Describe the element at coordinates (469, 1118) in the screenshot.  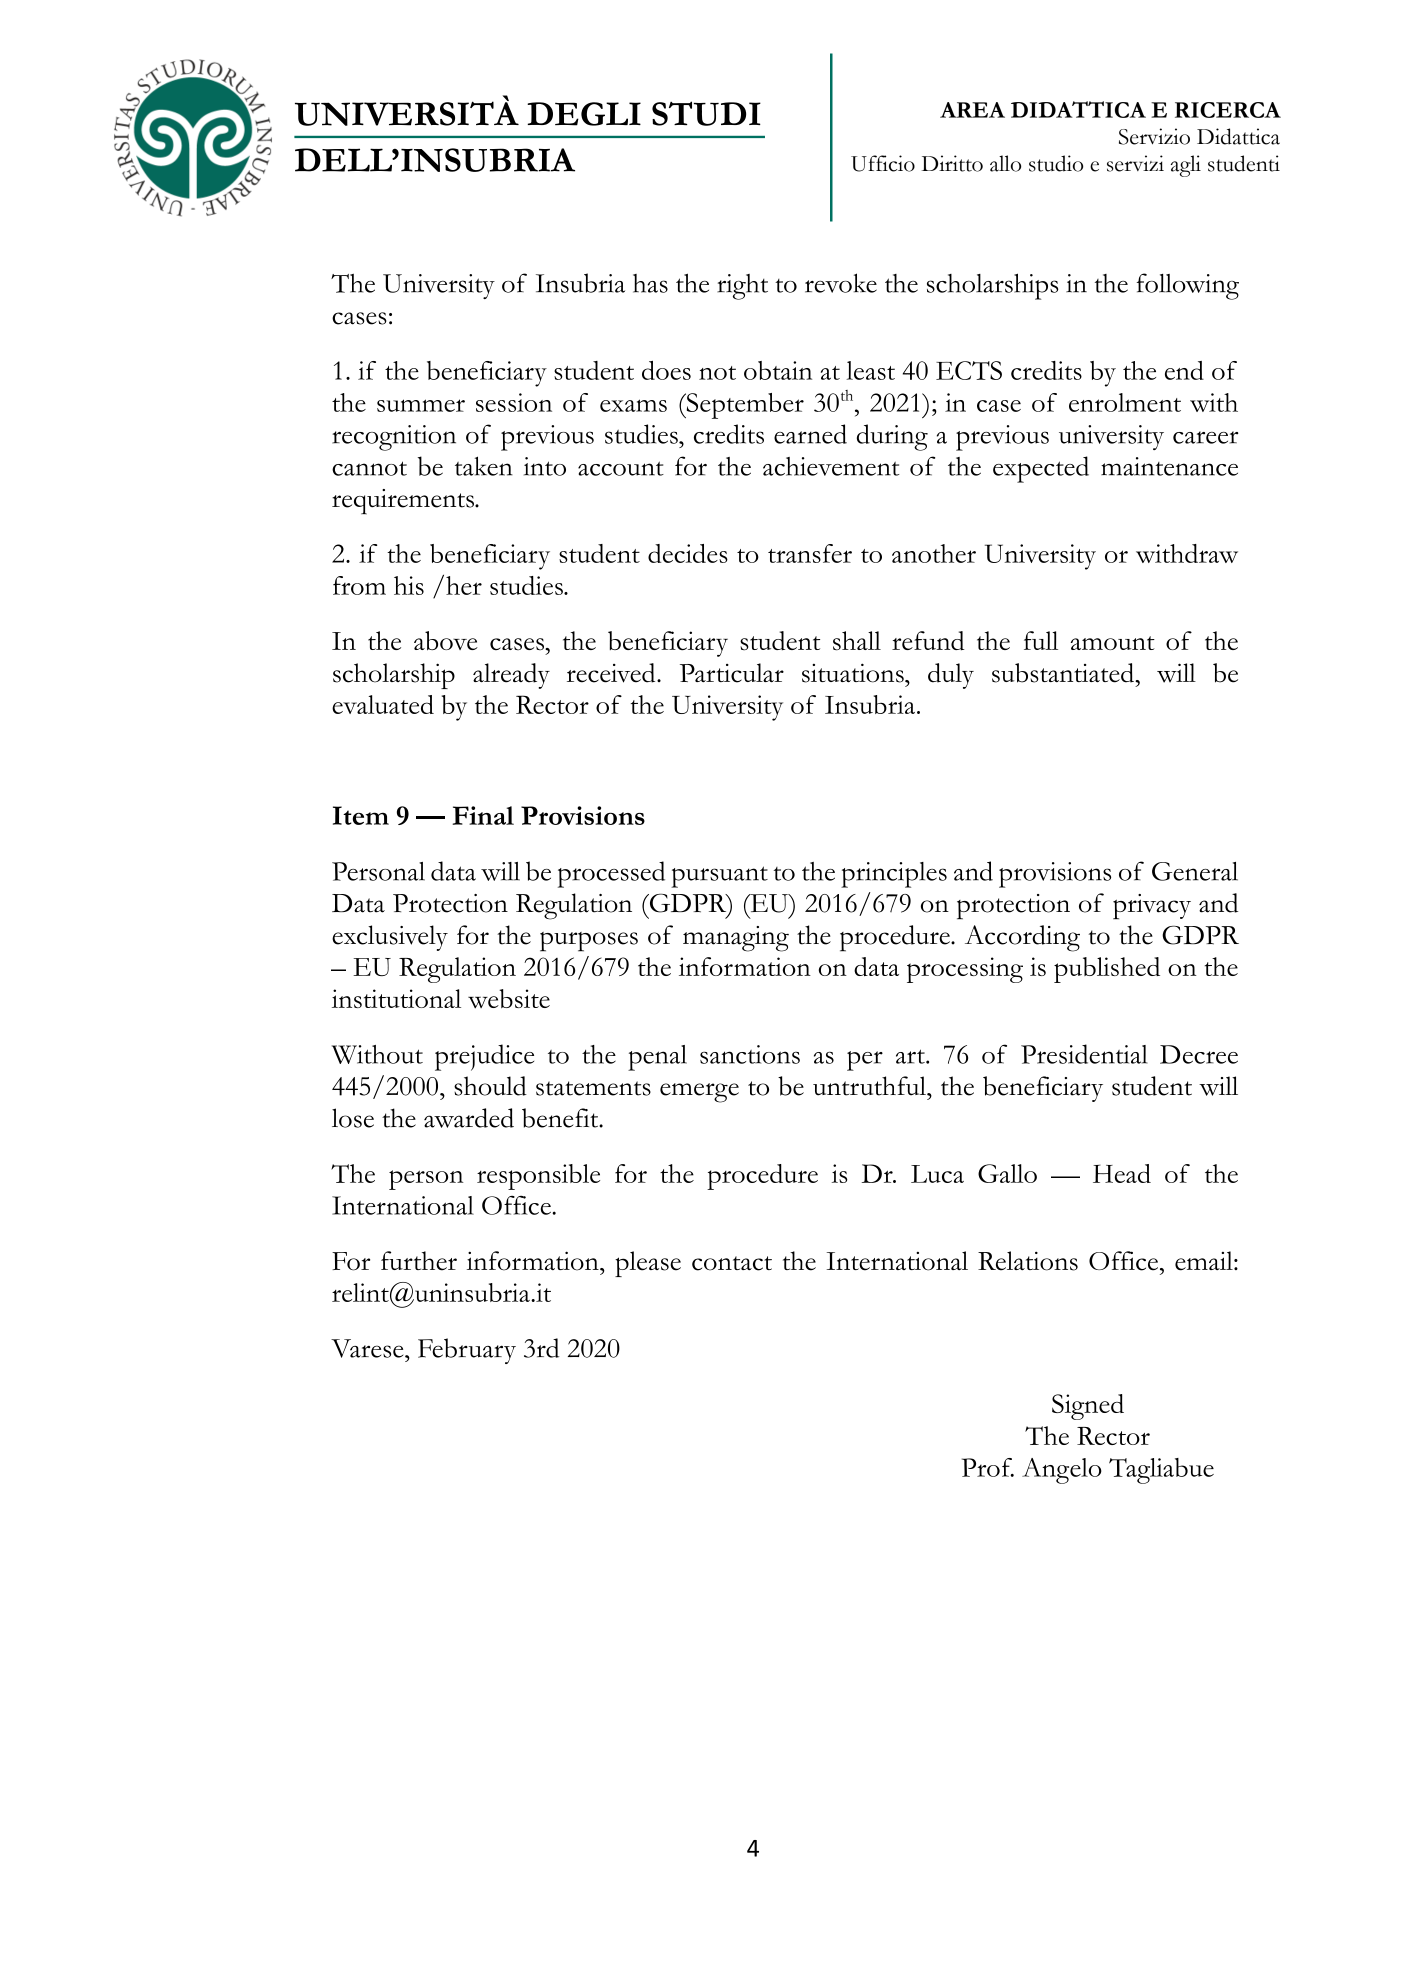
I see `awarded` at that location.
